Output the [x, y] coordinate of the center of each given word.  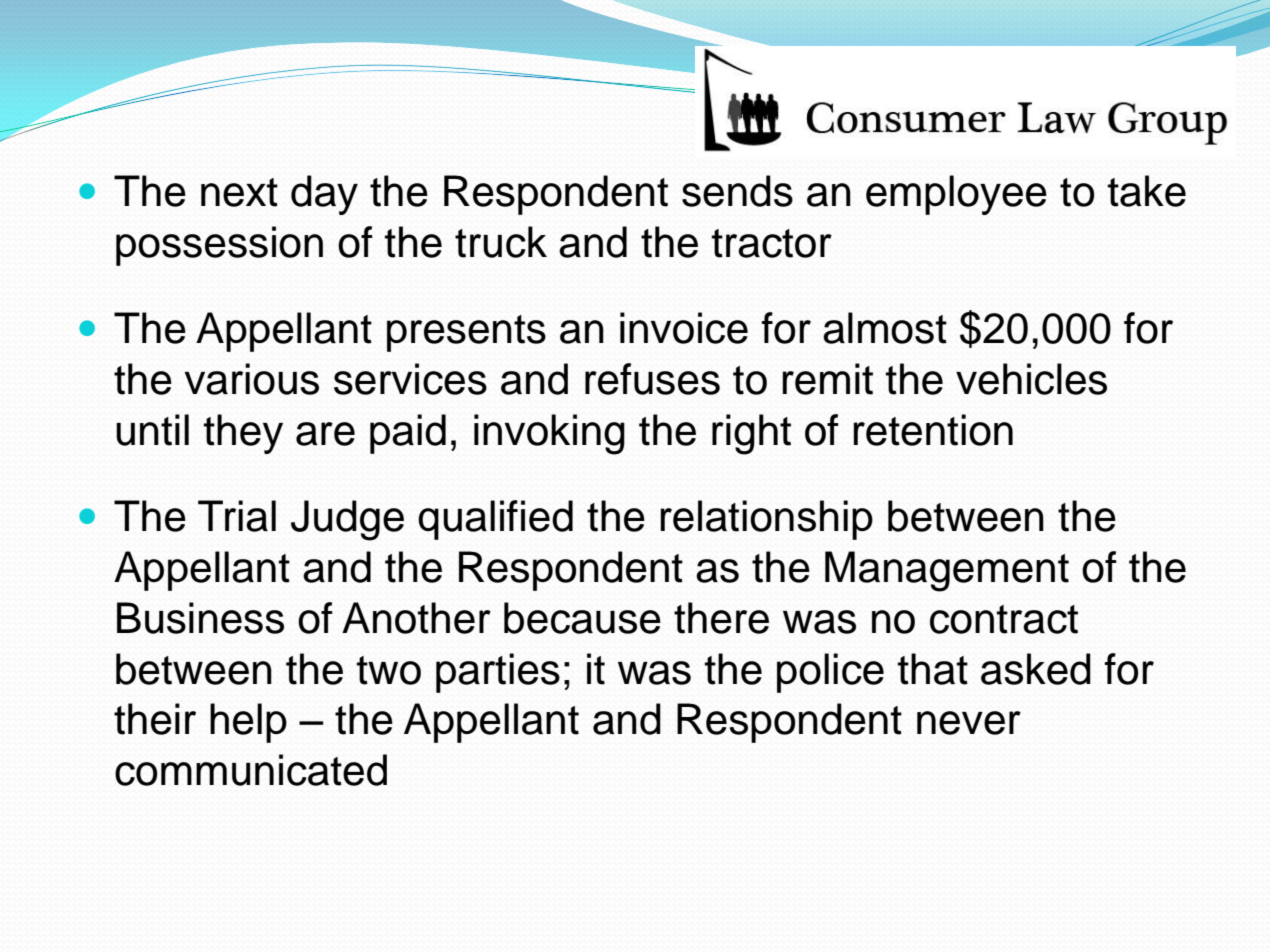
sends [737, 191]
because [582, 618]
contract [1004, 619]
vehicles [1031, 379]
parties [498, 673]
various [251, 379]
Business [200, 618]
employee [956, 195]
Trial [237, 516]
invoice [684, 328]
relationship [766, 520]
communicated [251, 770]
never [969, 723]
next [239, 192]
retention [933, 430]
